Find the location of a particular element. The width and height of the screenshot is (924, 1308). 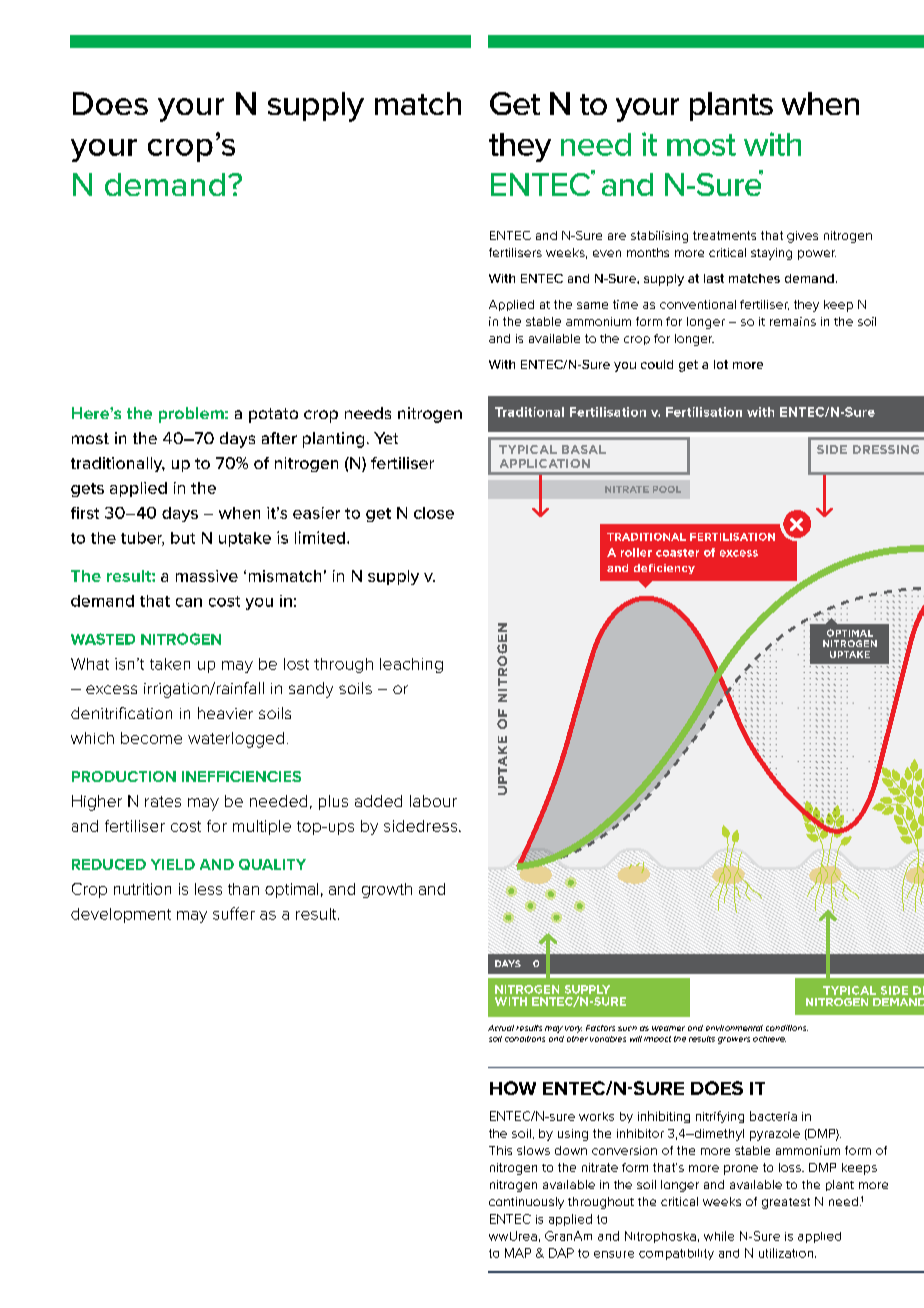

This is located at coordinates (500, 1150).
